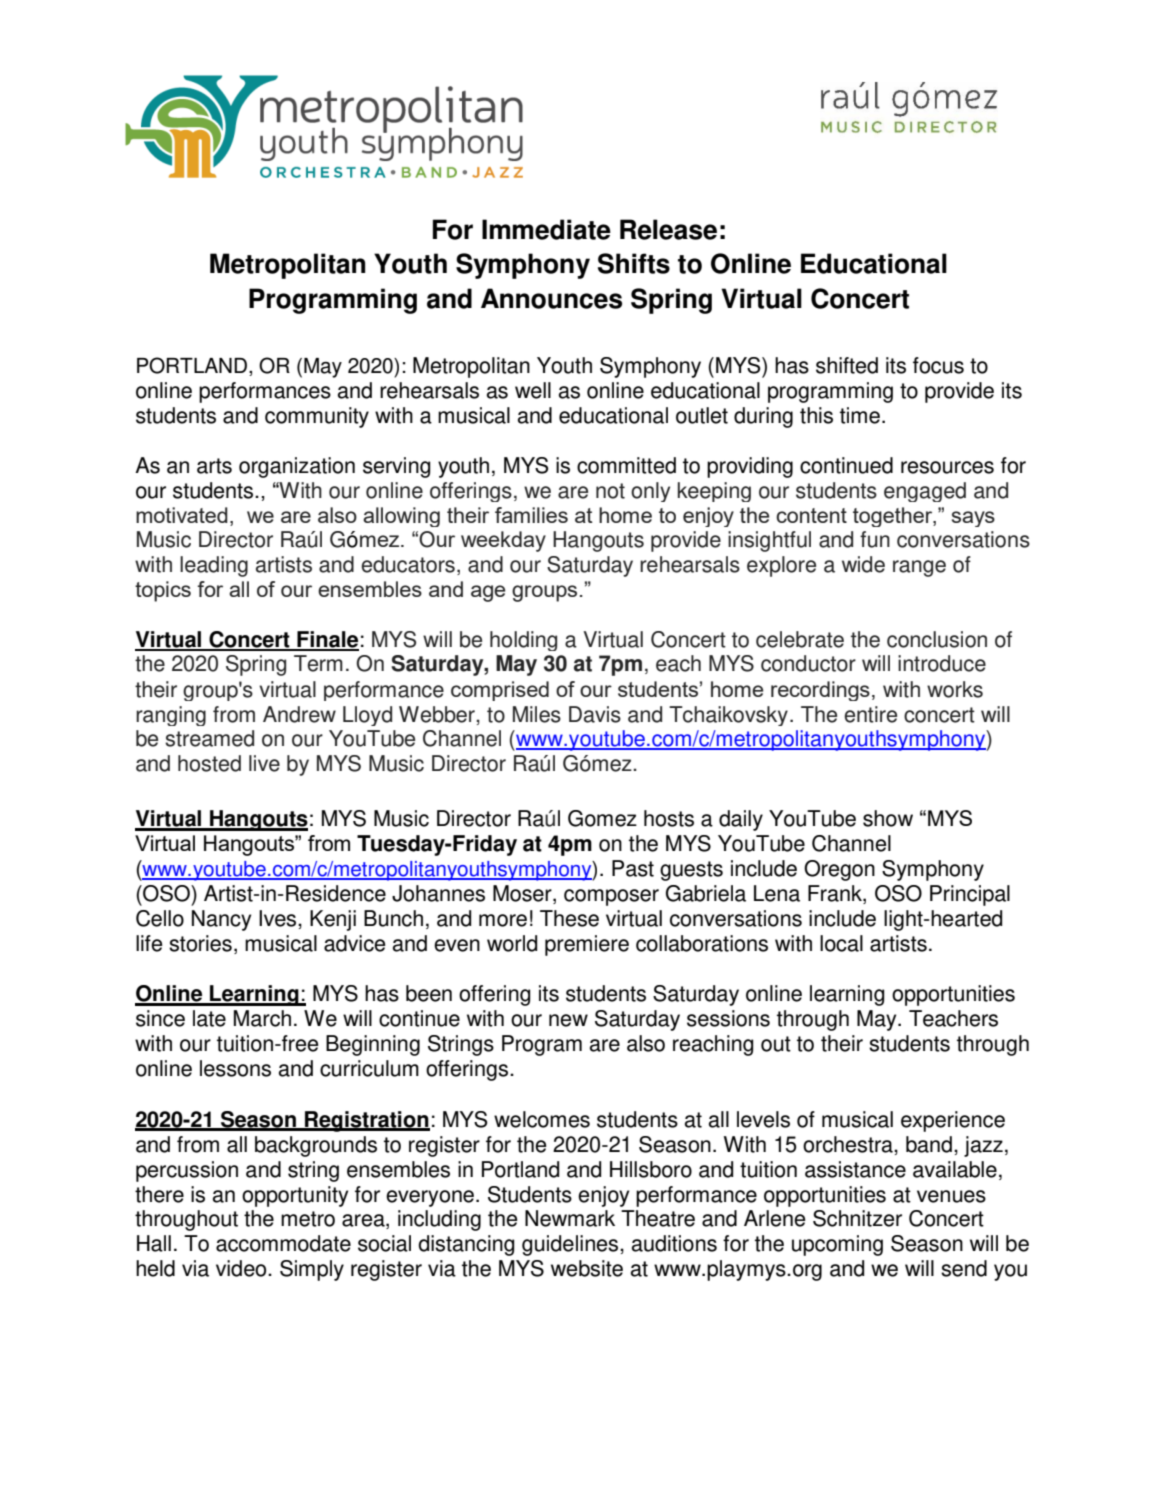 Image resolution: width=1150 pixels, height=1489 pixels. Describe the element at coordinates (317, 417) in the page. I see `community` at that location.
